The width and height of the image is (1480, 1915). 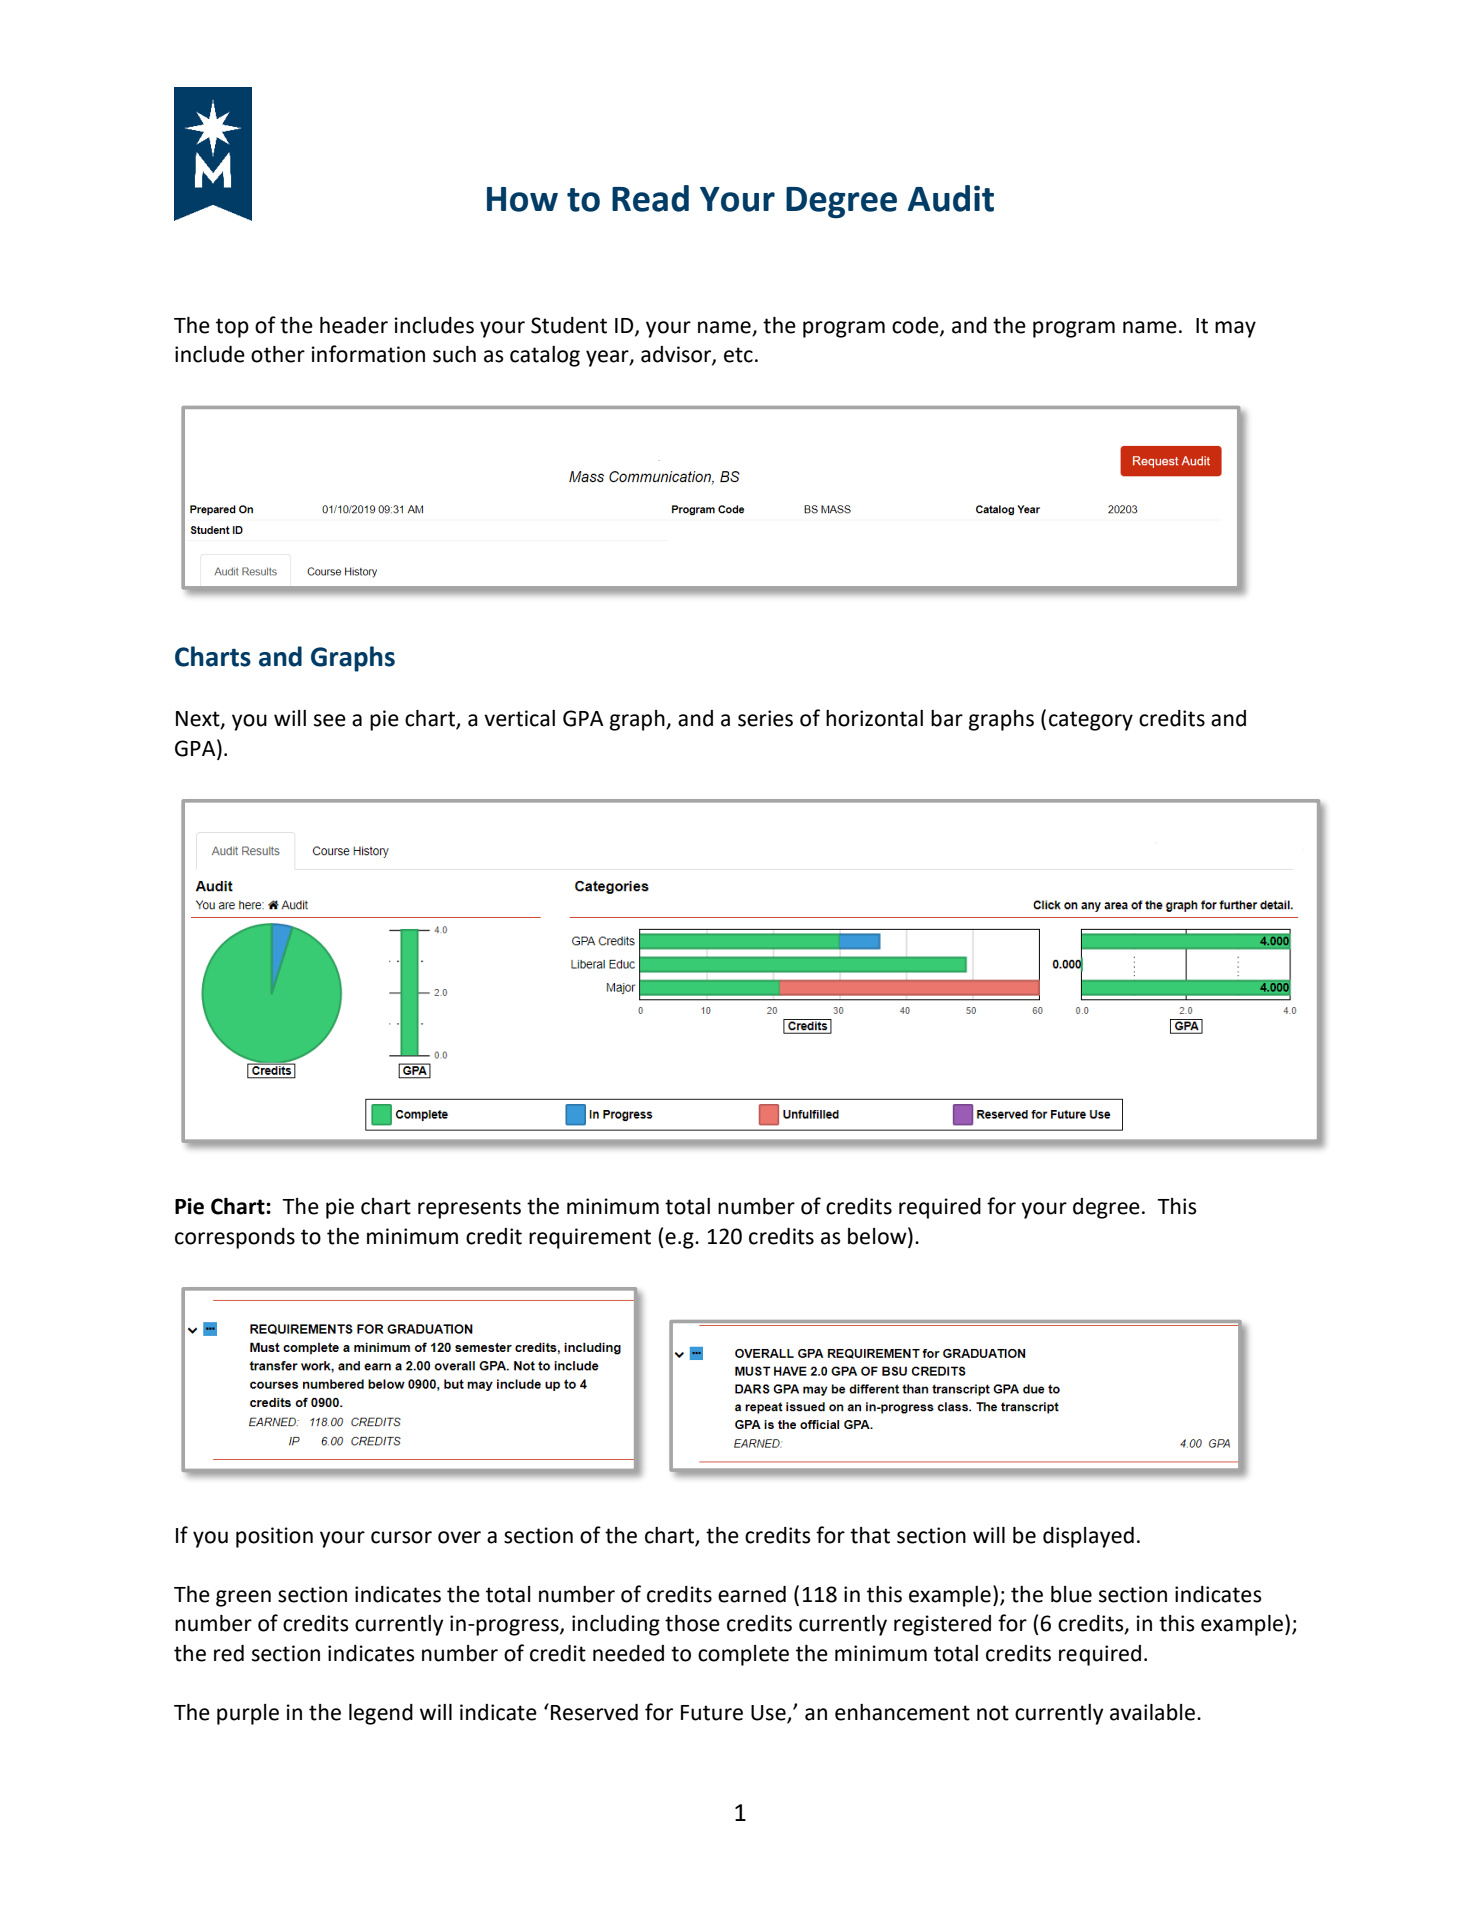 What do you see at coordinates (235, 1238) in the image?
I see `corresponds` at bounding box center [235, 1238].
